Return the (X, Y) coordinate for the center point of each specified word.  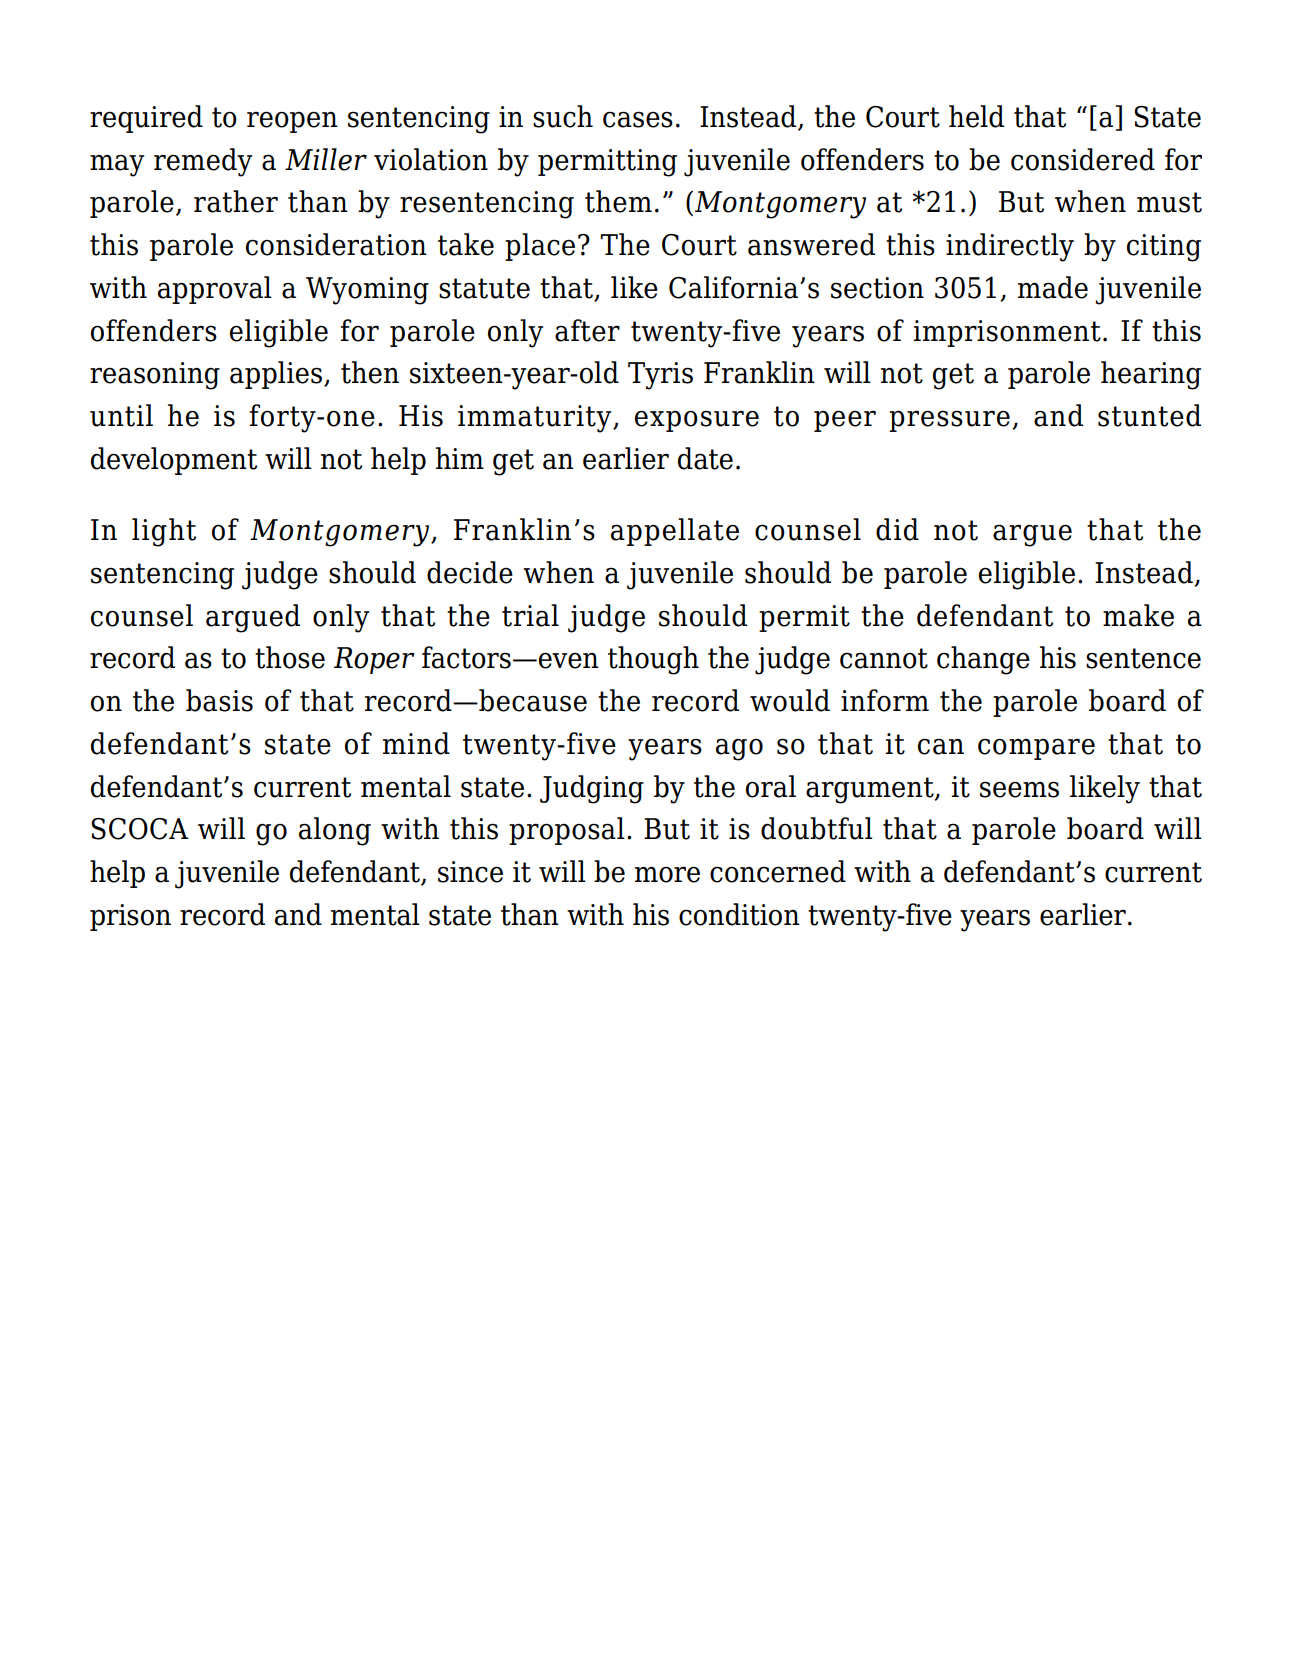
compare (1036, 749)
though (653, 660)
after (587, 330)
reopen (292, 122)
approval (215, 290)
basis (219, 700)
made (1053, 287)
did (897, 529)
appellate (675, 532)
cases (638, 119)
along (335, 831)
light (164, 532)
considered (1083, 159)
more (667, 874)
